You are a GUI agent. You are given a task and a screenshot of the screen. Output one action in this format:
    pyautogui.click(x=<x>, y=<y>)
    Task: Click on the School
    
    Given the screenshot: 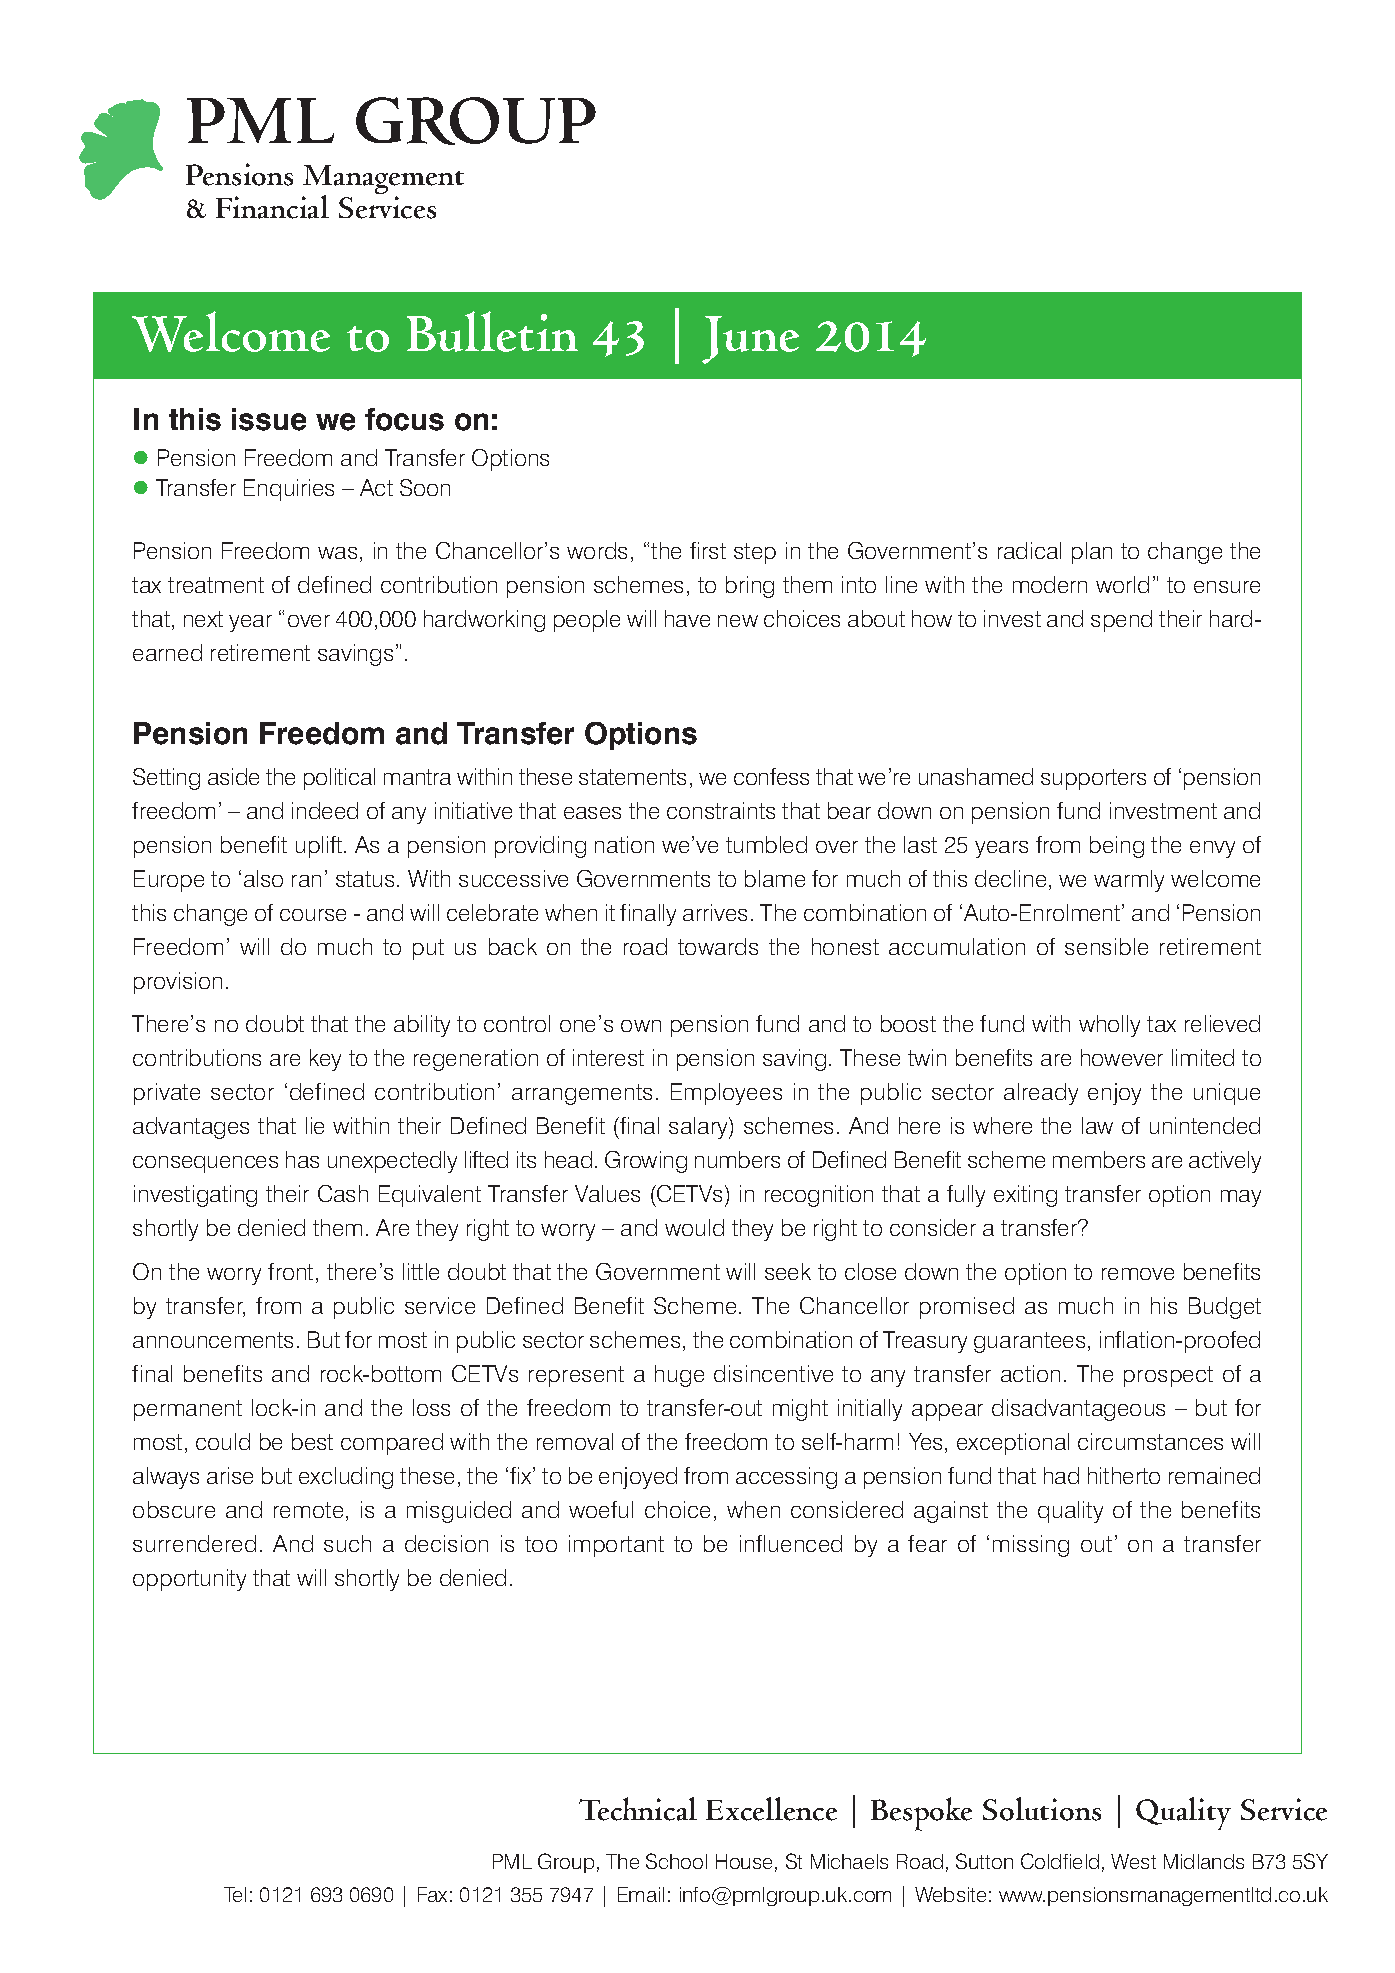 What is the action you would take?
    pyautogui.click(x=676, y=1861)
